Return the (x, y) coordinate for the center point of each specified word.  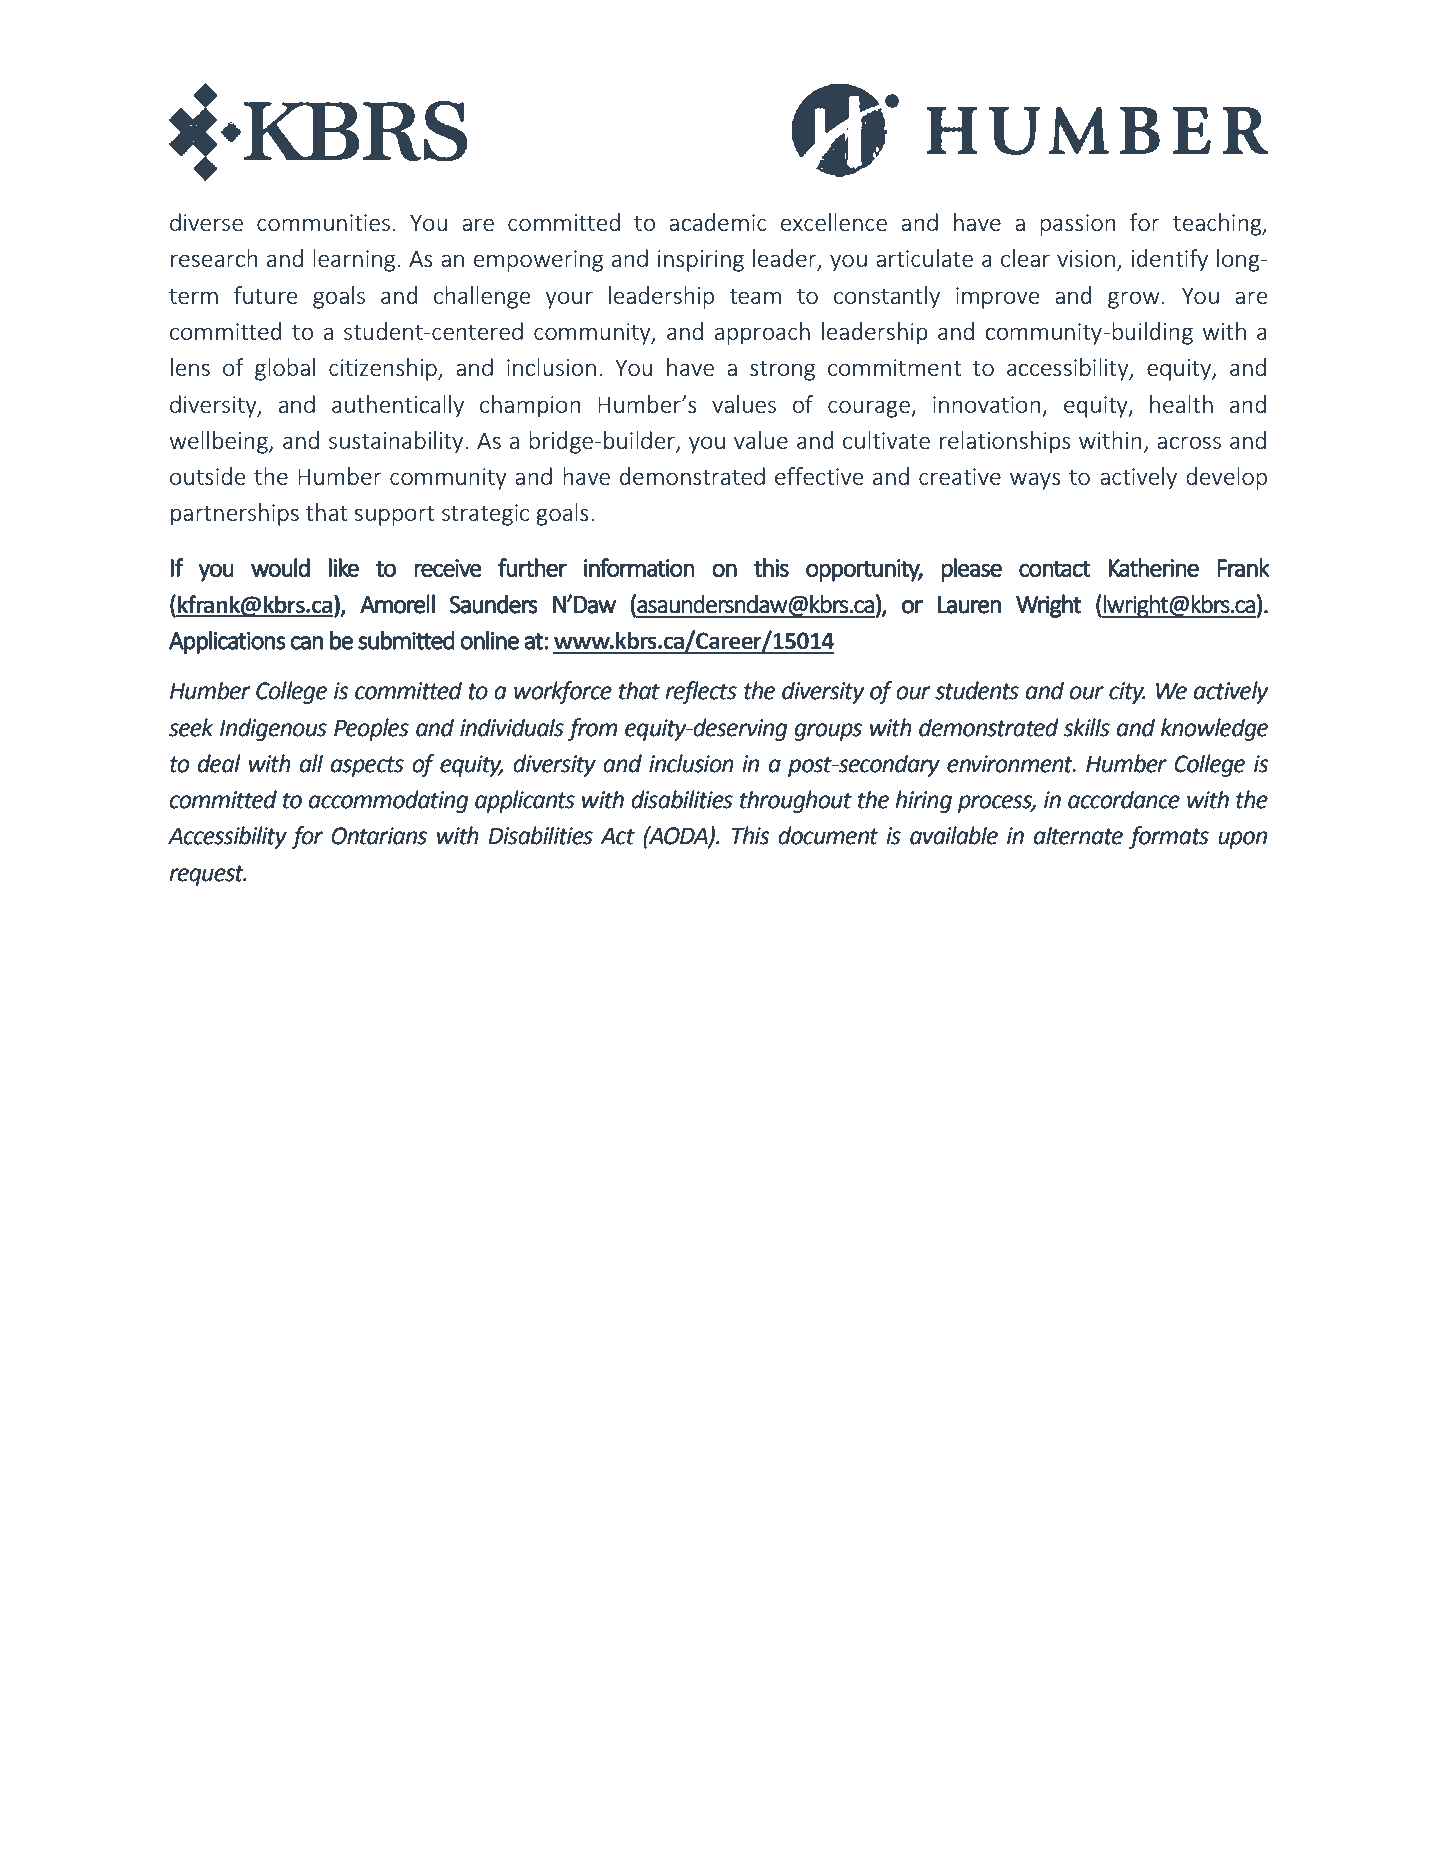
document (828, 835)
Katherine (1154, 567)
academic (718, 222)
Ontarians (379, 836)
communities (323, 222)
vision (1086, 258)
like (344, 567)
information (639, 567)
